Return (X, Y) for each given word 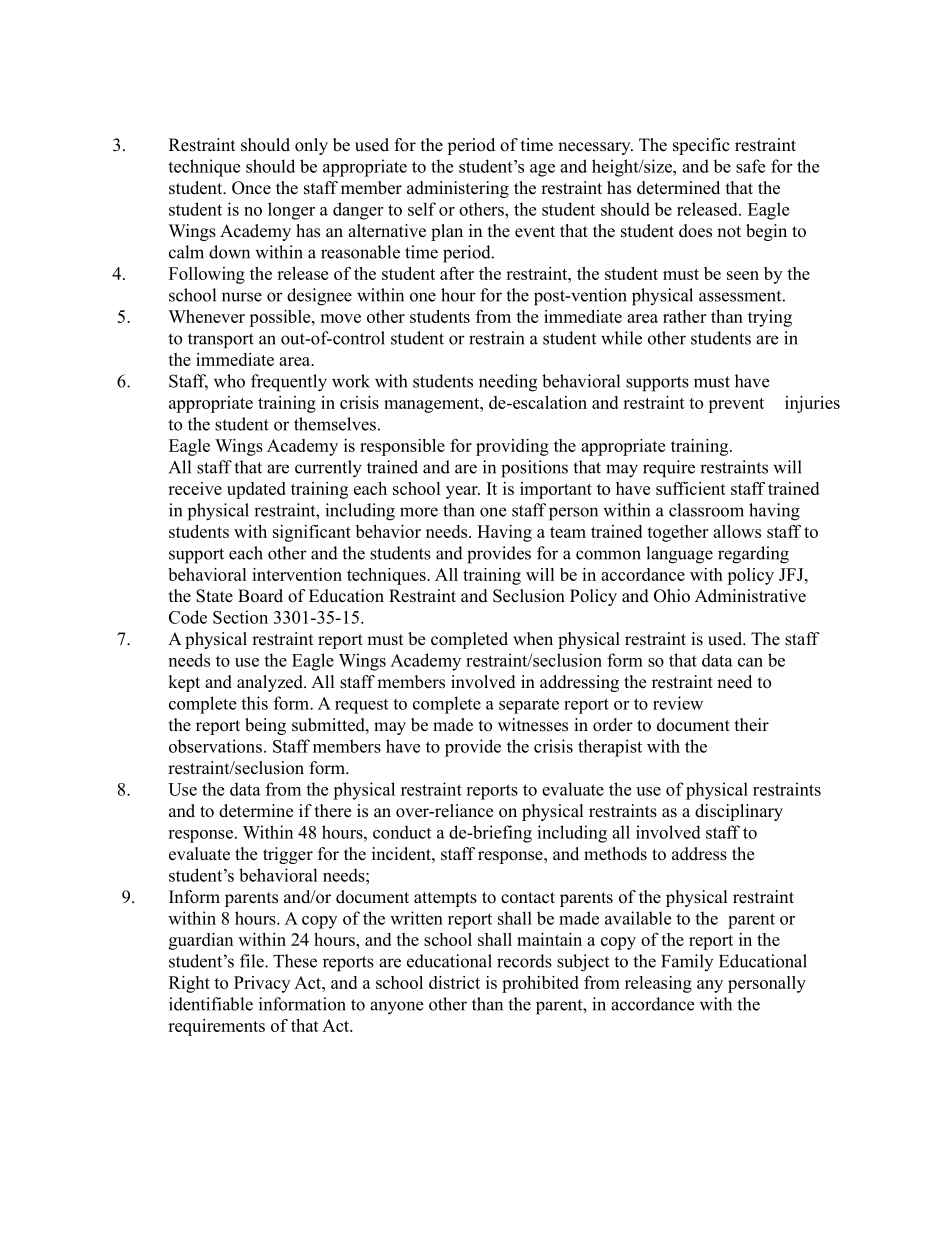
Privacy (262, 984)
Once (251, 188)
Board (260, 596)
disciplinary (739, 812)
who (229, 381)
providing (512, 447)
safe (750, 166)
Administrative (750, 596)
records (524, 961)
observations (215, 746)
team (568, 532)
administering (458, 189)
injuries (812, 404)
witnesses (533, 725)
